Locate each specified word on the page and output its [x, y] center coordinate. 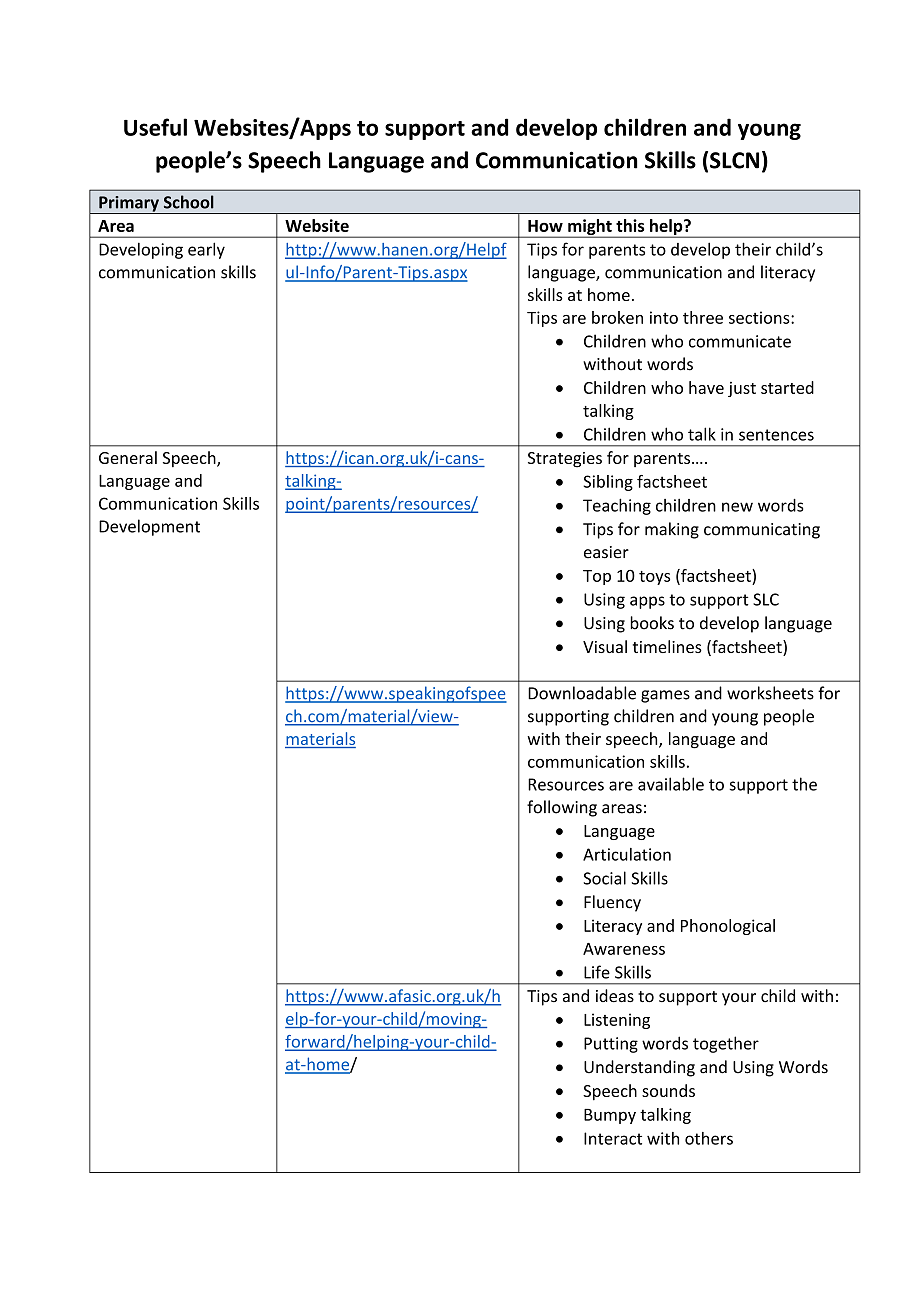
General [128, 457]
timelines [667, 646]
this [630, 225]
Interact [613, 1138]
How [545, 226]
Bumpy [610, 1116]
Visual [605, 646]
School [189, 202]
